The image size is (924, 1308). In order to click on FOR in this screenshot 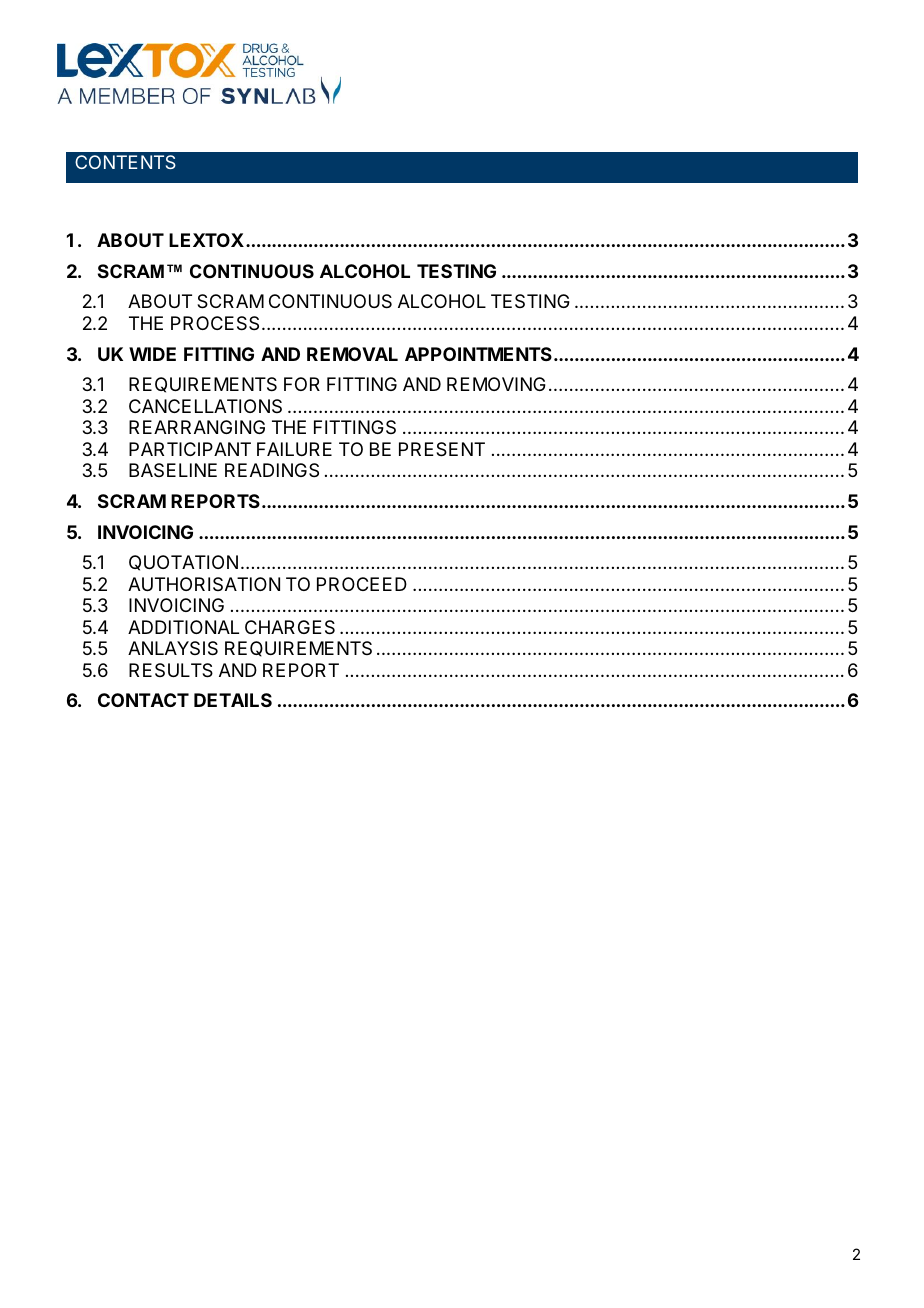, I will do `click(302, 384)`.
